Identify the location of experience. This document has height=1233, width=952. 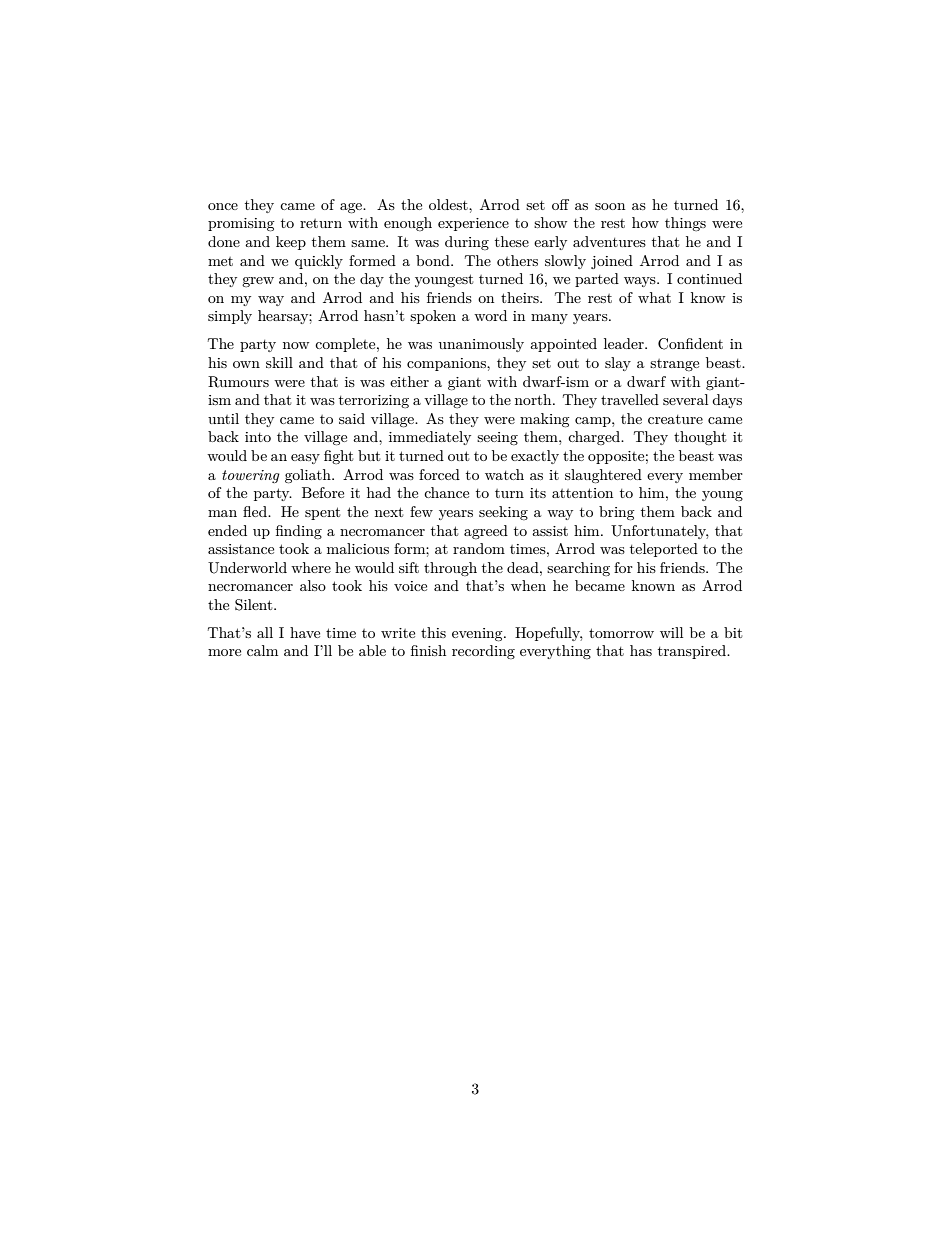
(473, 224).
